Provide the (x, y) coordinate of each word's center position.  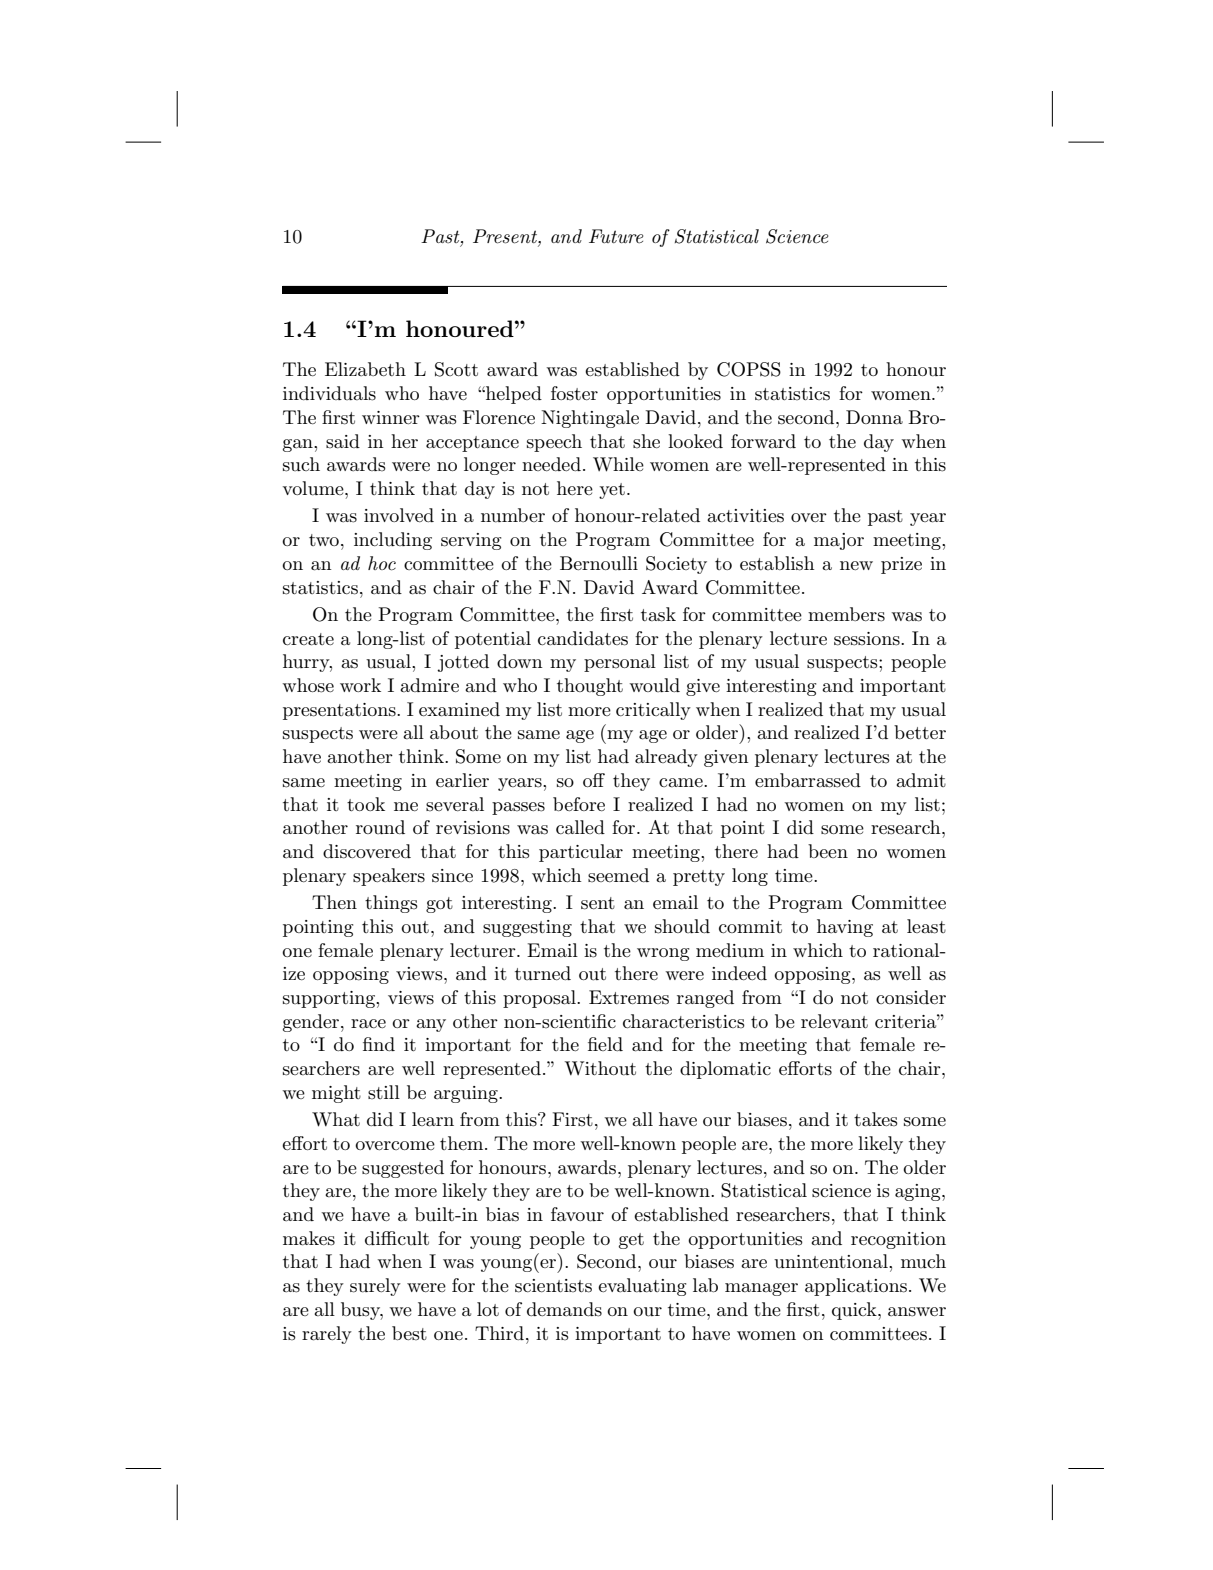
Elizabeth (365, 369)
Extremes (629, 997)
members (846, 614)
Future (616, 236)
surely (375, 1287)
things (391, 904)
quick (855, 1311)
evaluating (642, 1287)
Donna (874, 417)
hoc (382, 563)
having (845, 928)
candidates (583, 638)
